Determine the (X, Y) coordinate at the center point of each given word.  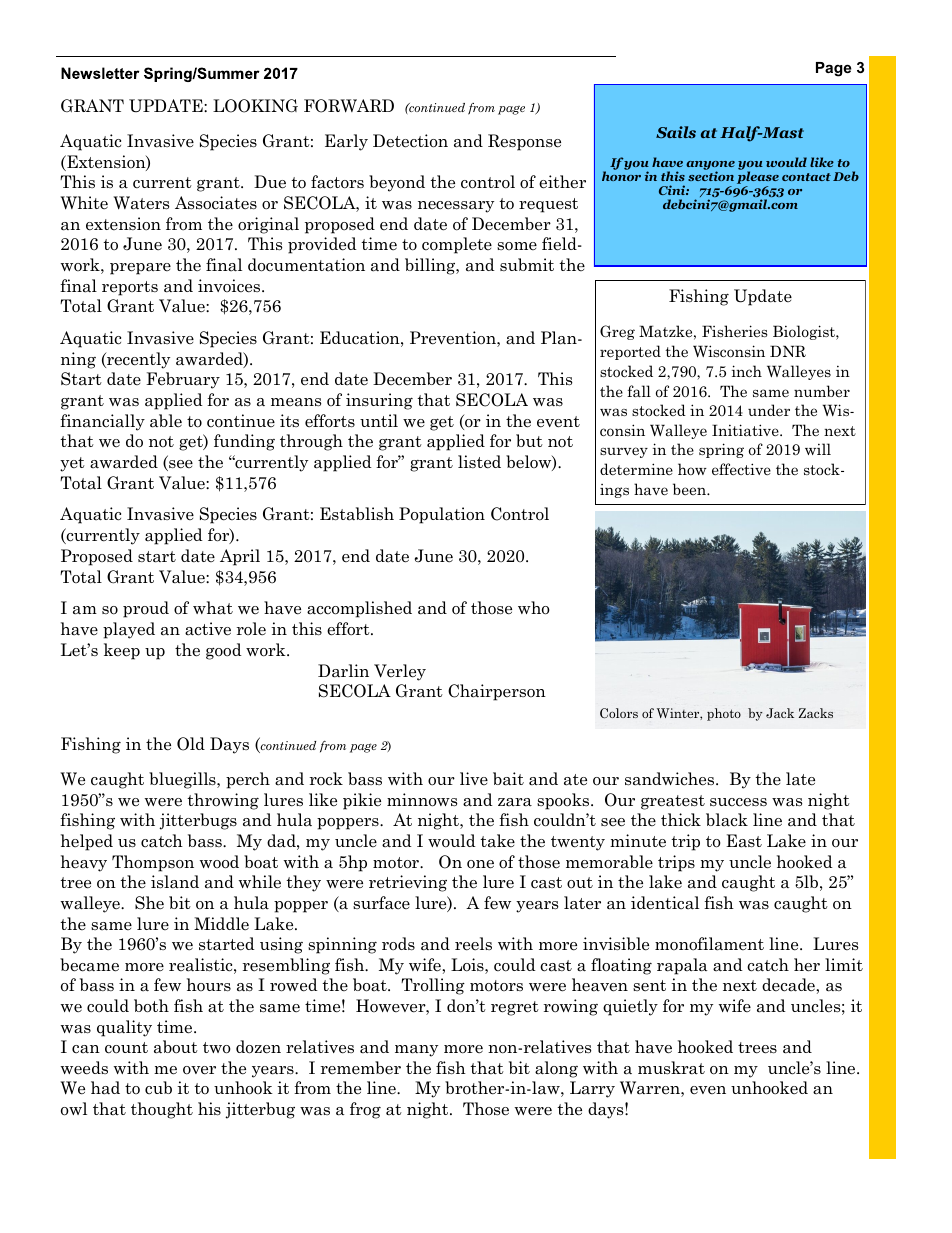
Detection (410, 141)
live (474, 778)
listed (479, 462)
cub (158, 1087)
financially (102, 422)
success (738, 802)
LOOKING (255, 106)
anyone (710, 166)
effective (741, 469)
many (416, 1051)
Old (191, 744)
